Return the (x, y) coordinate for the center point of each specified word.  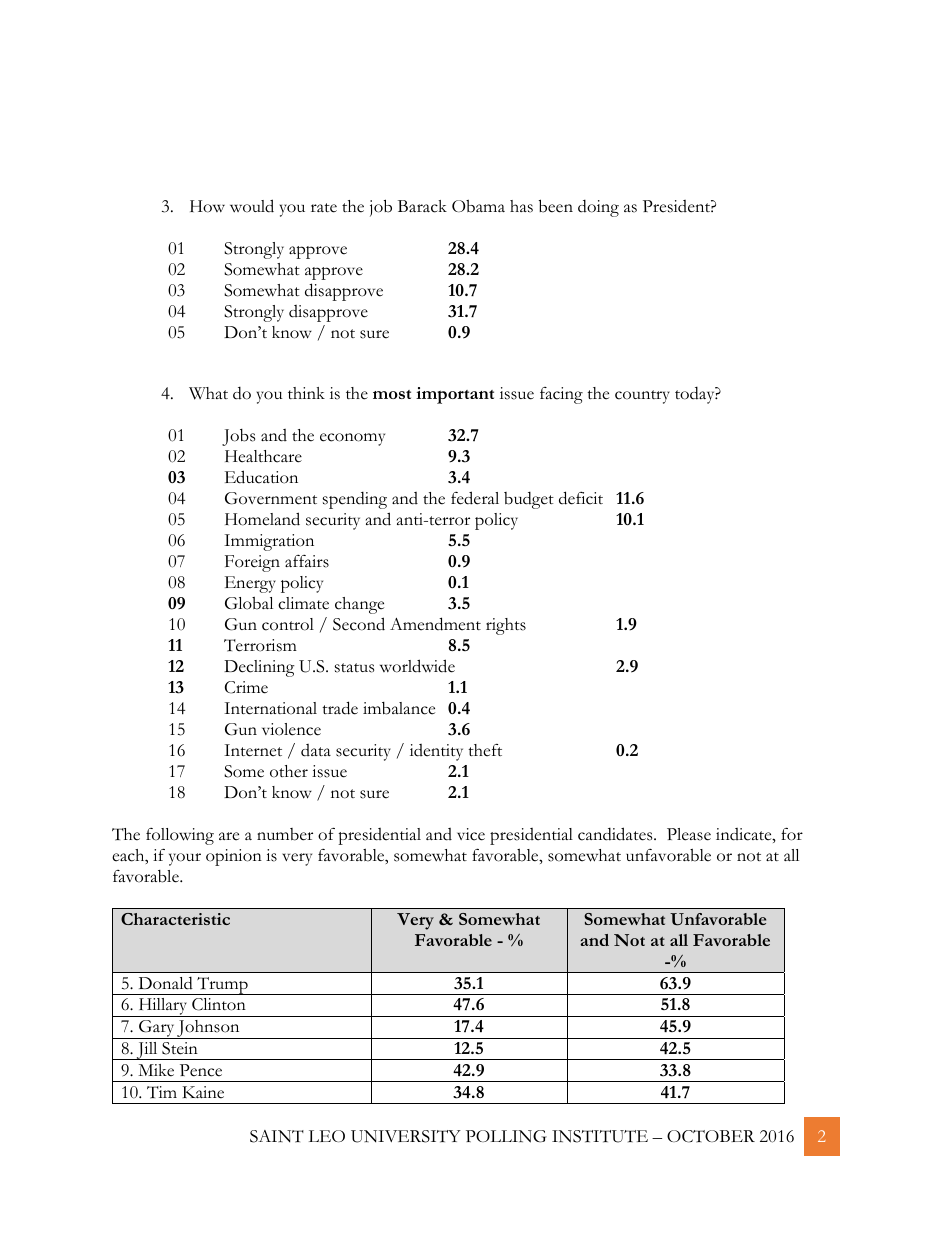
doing (598, 208)
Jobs (238, 437)
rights (506, 626)
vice (471, 834)
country (642, 397)
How (207, 206)
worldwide (417, 666)
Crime (246, 687)
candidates (616, 834)
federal (475, 498)
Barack (422, 206)
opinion (234, 857)
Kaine (203, 1092)
